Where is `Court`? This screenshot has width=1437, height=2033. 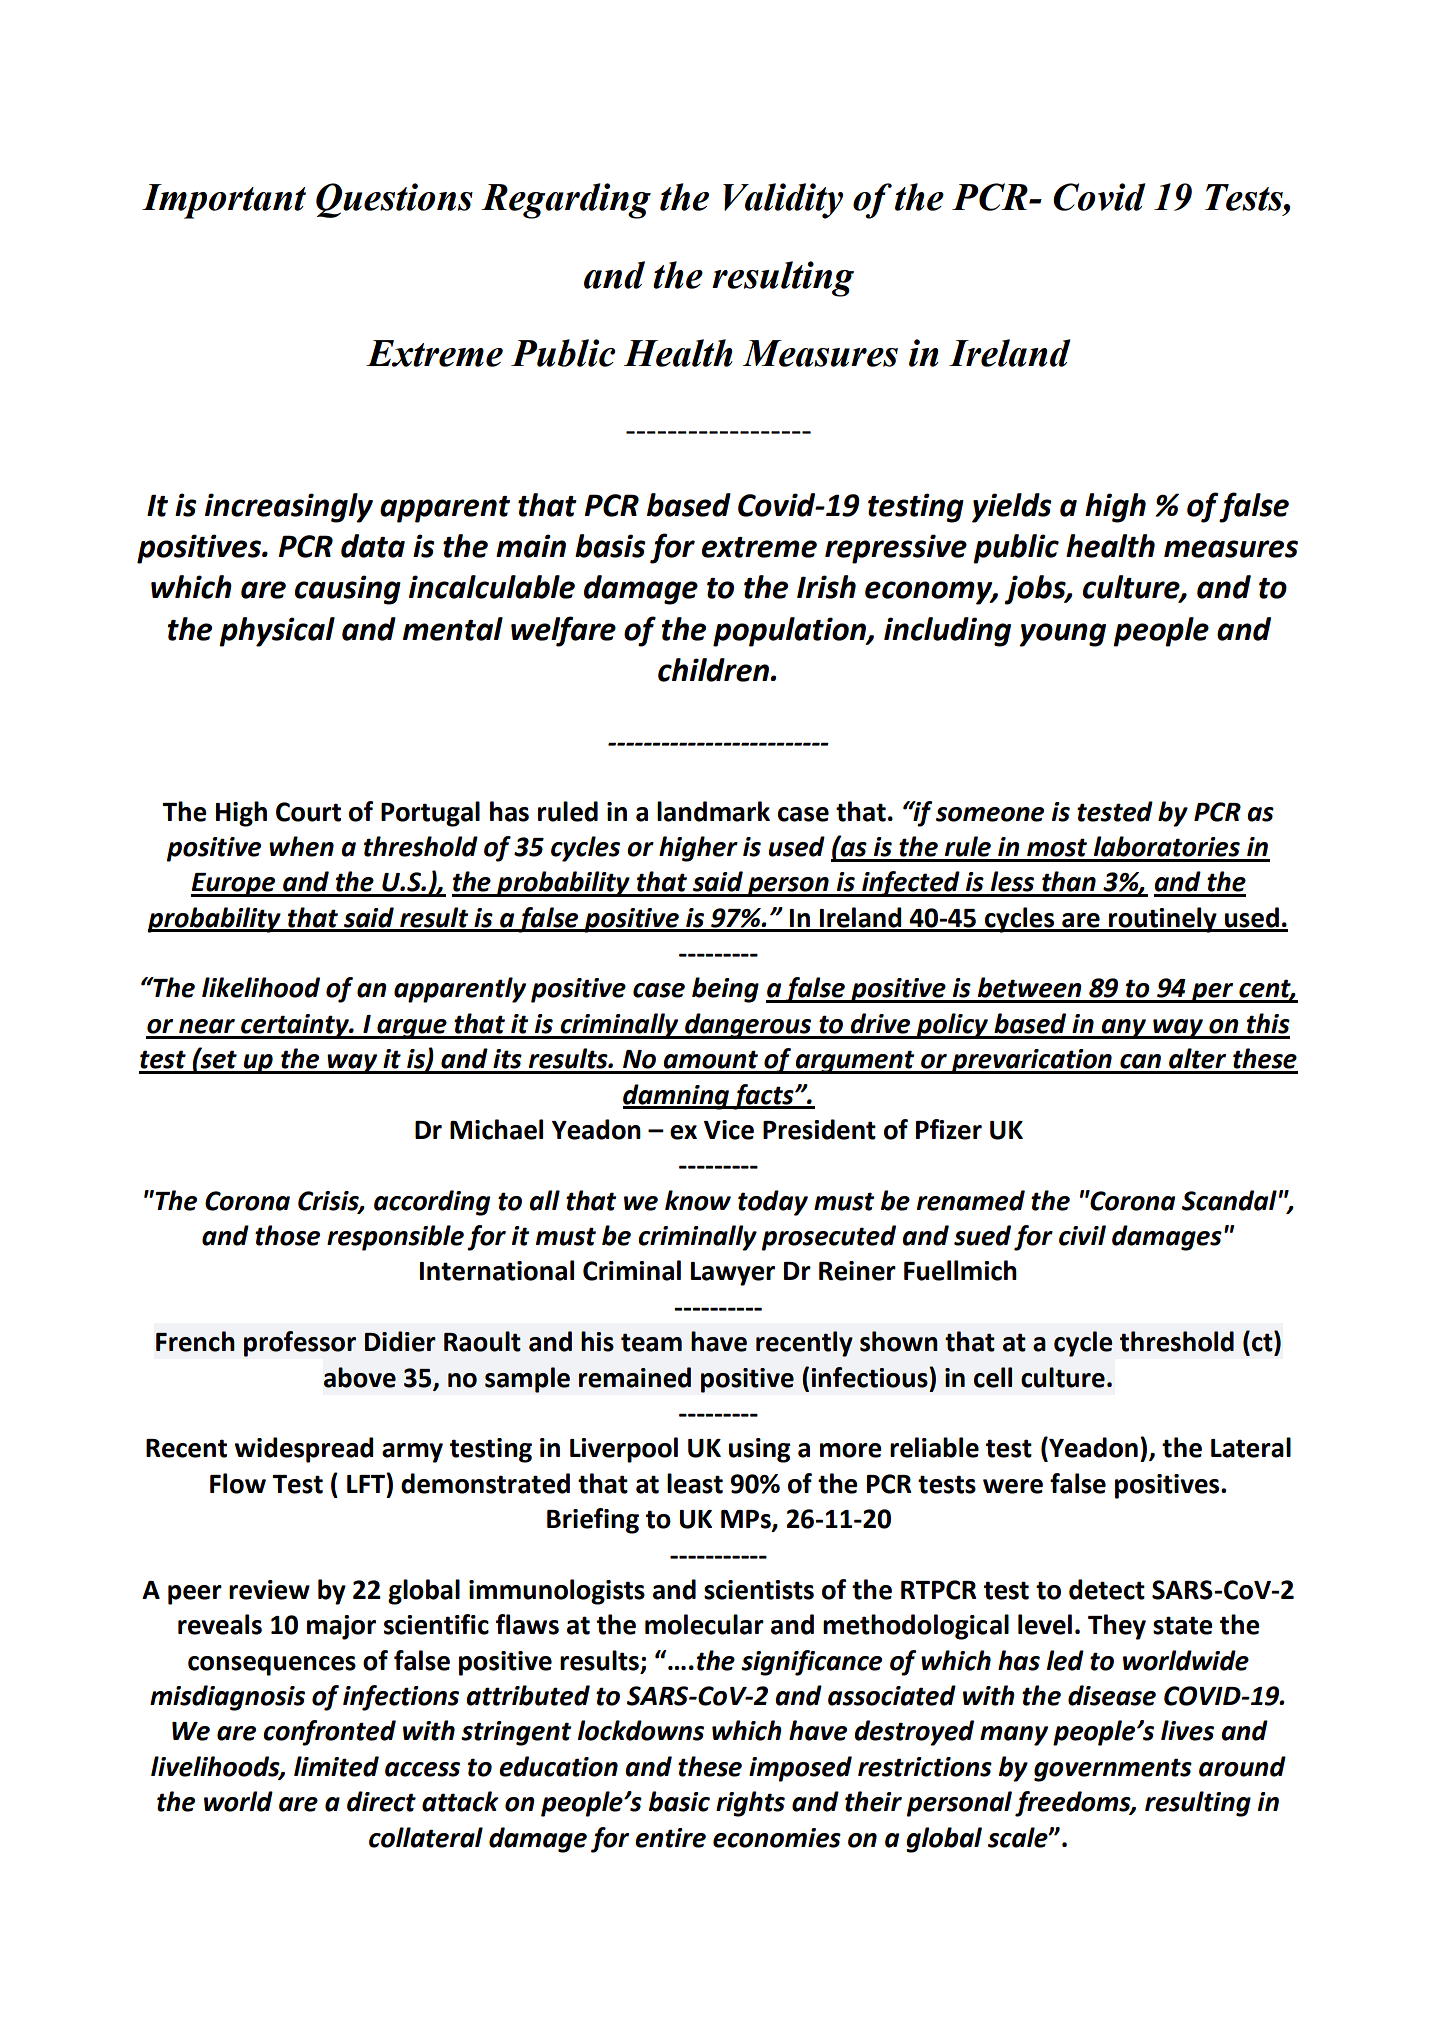
Court is located at coordinates (308, 812).
